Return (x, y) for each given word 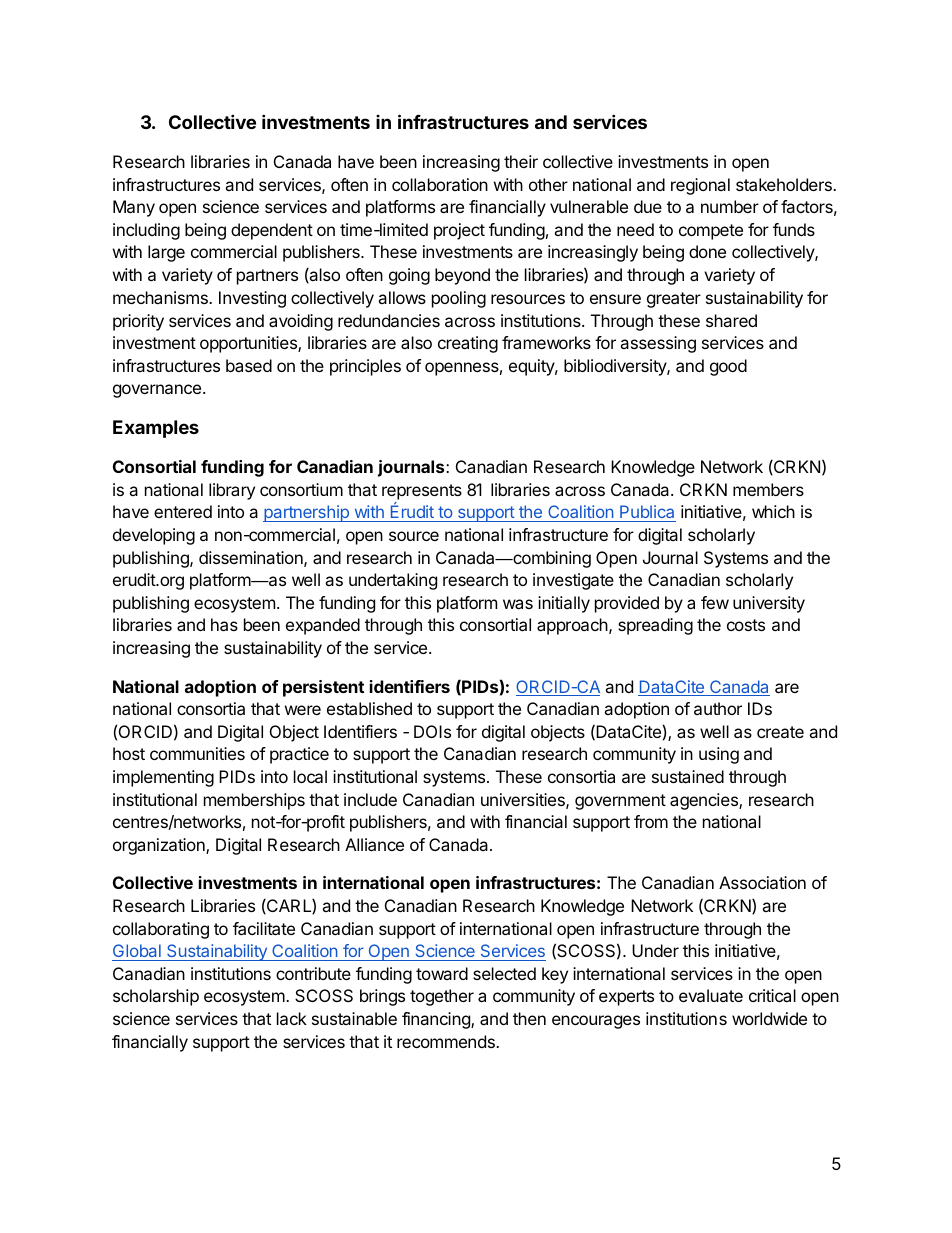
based (249, 365)
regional (700, 186)
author (718, 708)
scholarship (156, 997)
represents (422, 492)
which (773, 511)
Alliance (374, 844)
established (369, 708)
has (224, 624)
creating (468, 344)
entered (183, 511)
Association (762, 882)
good (728, 367)
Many (134, 208)
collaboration (440, 184)
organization (160, 846)
